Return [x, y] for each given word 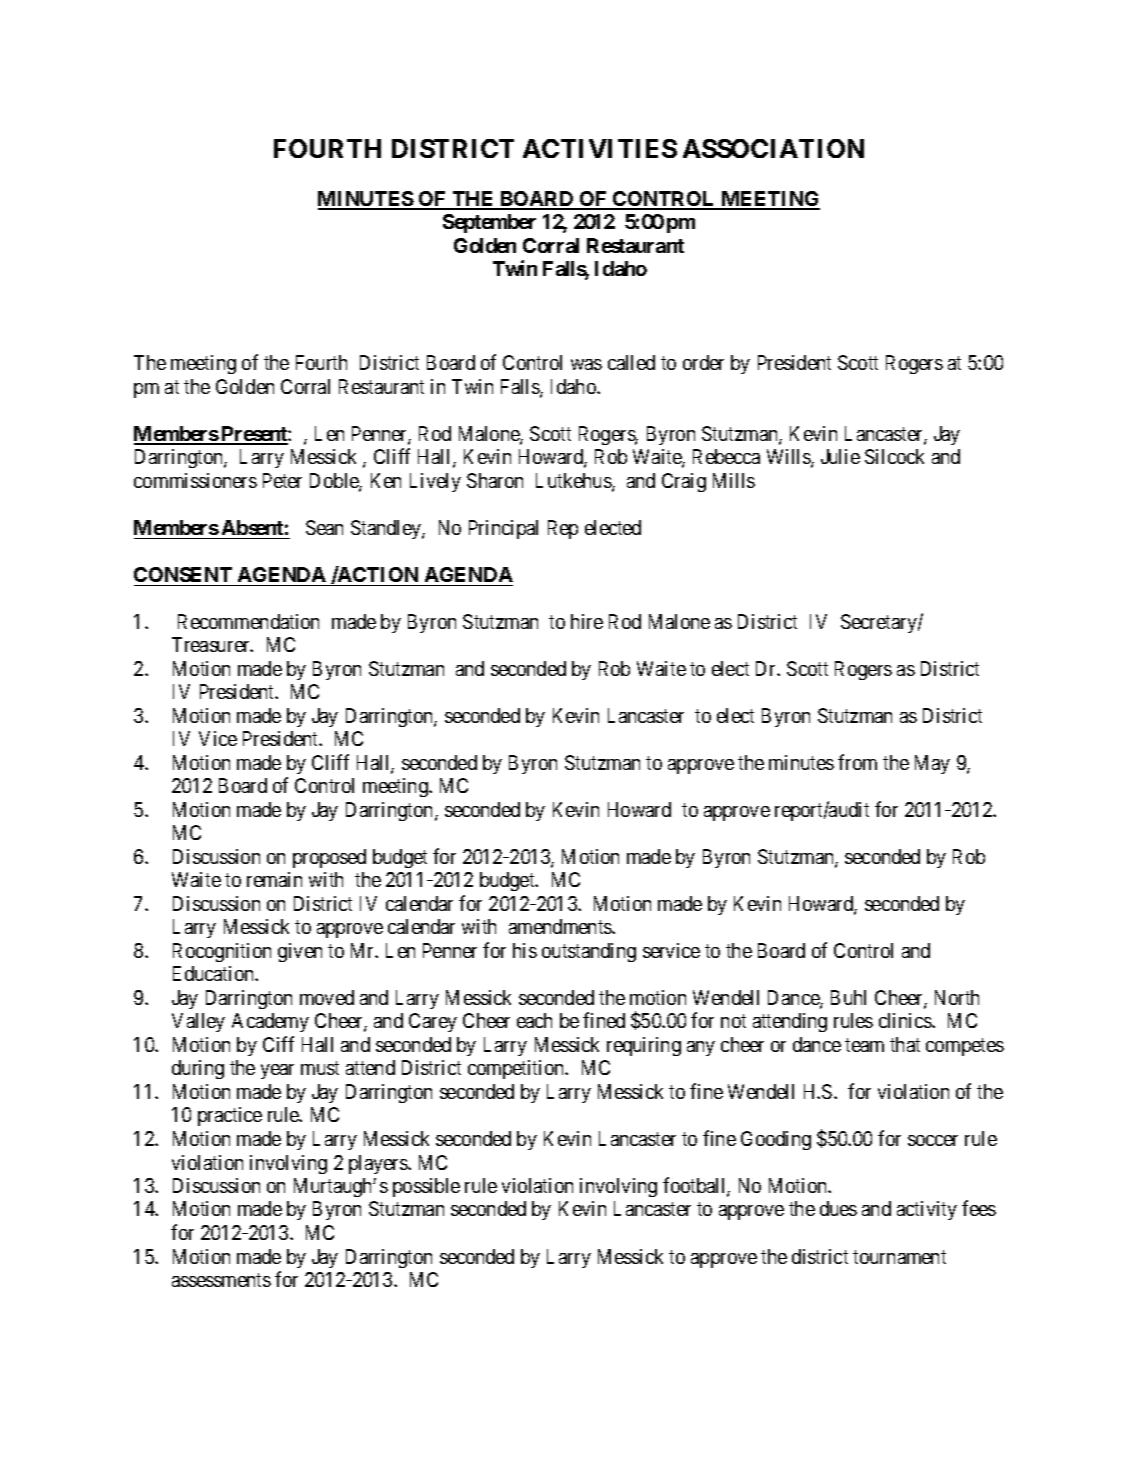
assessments [221, 1280]
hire [587, 621]
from [857, 762]
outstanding [589, 952]
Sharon [495, 480]
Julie [840, 456]
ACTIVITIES [600, 148]
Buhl [848, 997]
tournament [899, 1257]
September [489, 223]
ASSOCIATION [773, 148]
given [300, 952]
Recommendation [248, 621]
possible [426, 1187]
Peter [282, 480]
